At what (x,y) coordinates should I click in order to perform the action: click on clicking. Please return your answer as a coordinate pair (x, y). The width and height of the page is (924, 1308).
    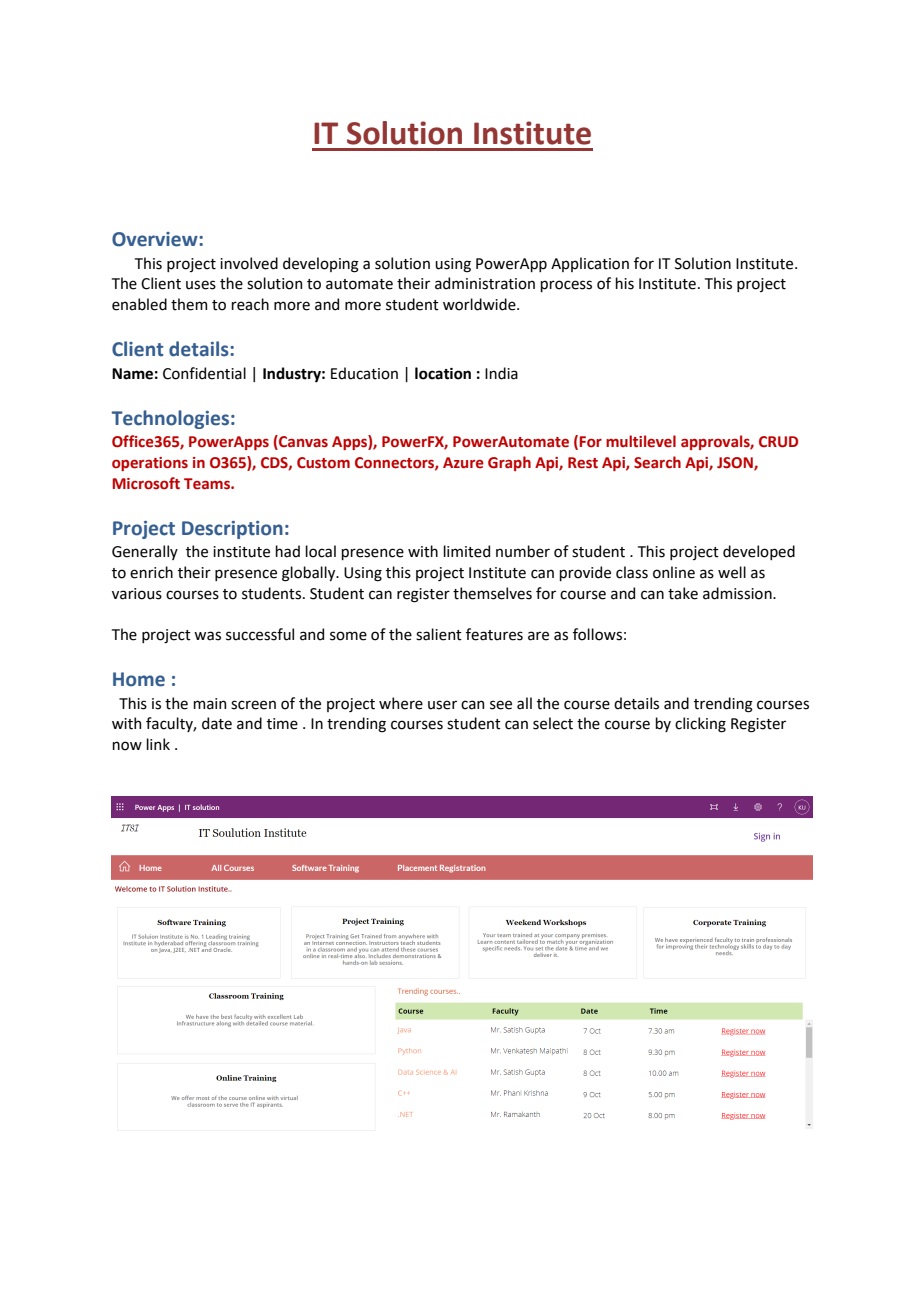
    Looking at the image, I should click on (700, 725).
